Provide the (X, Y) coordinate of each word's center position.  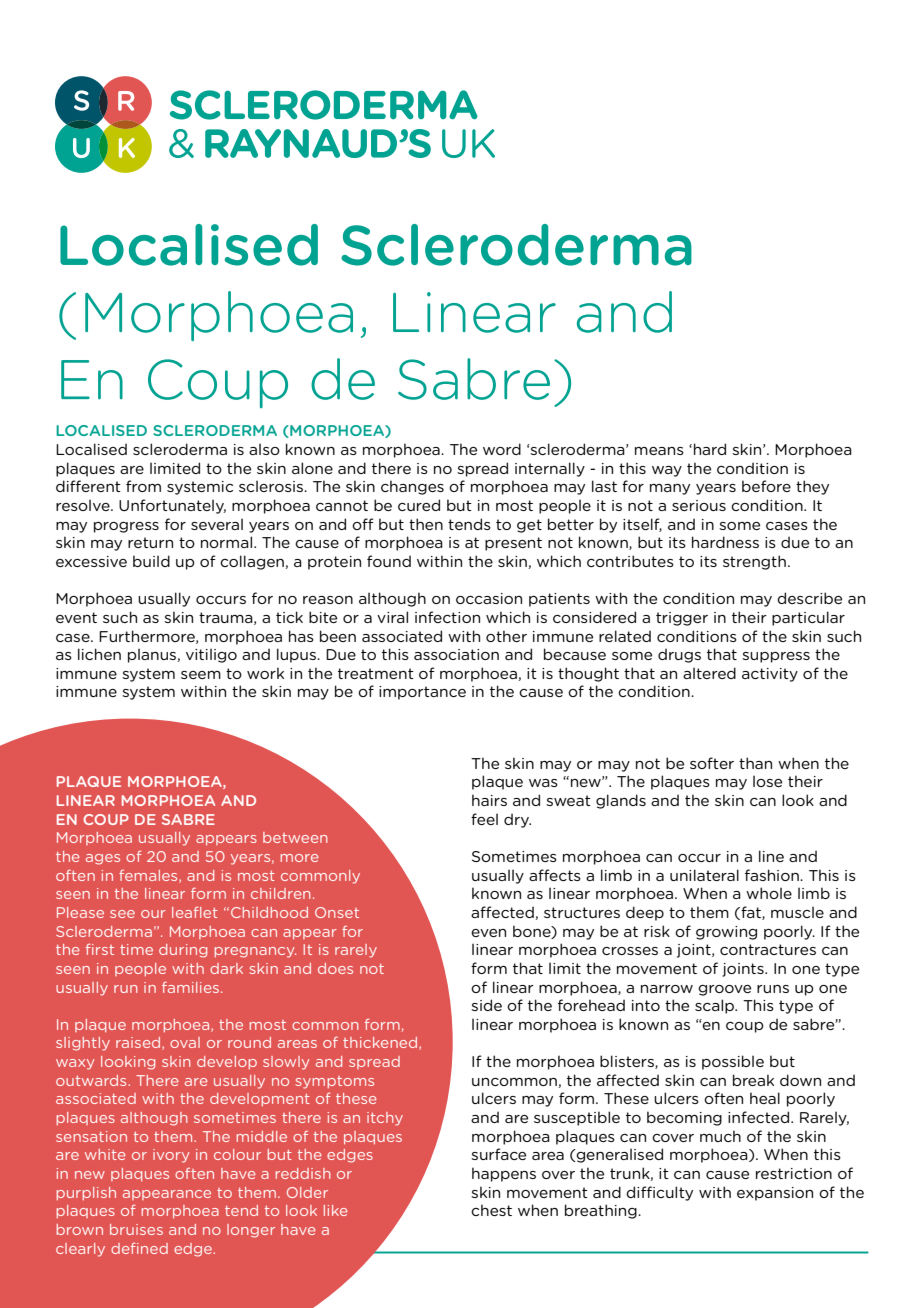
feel (484, 819)
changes (412, 487)
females (149, 876)
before (766, 486)
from (143, 486)
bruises (136, 1229)
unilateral (704, 875)
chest (491, 1210)
